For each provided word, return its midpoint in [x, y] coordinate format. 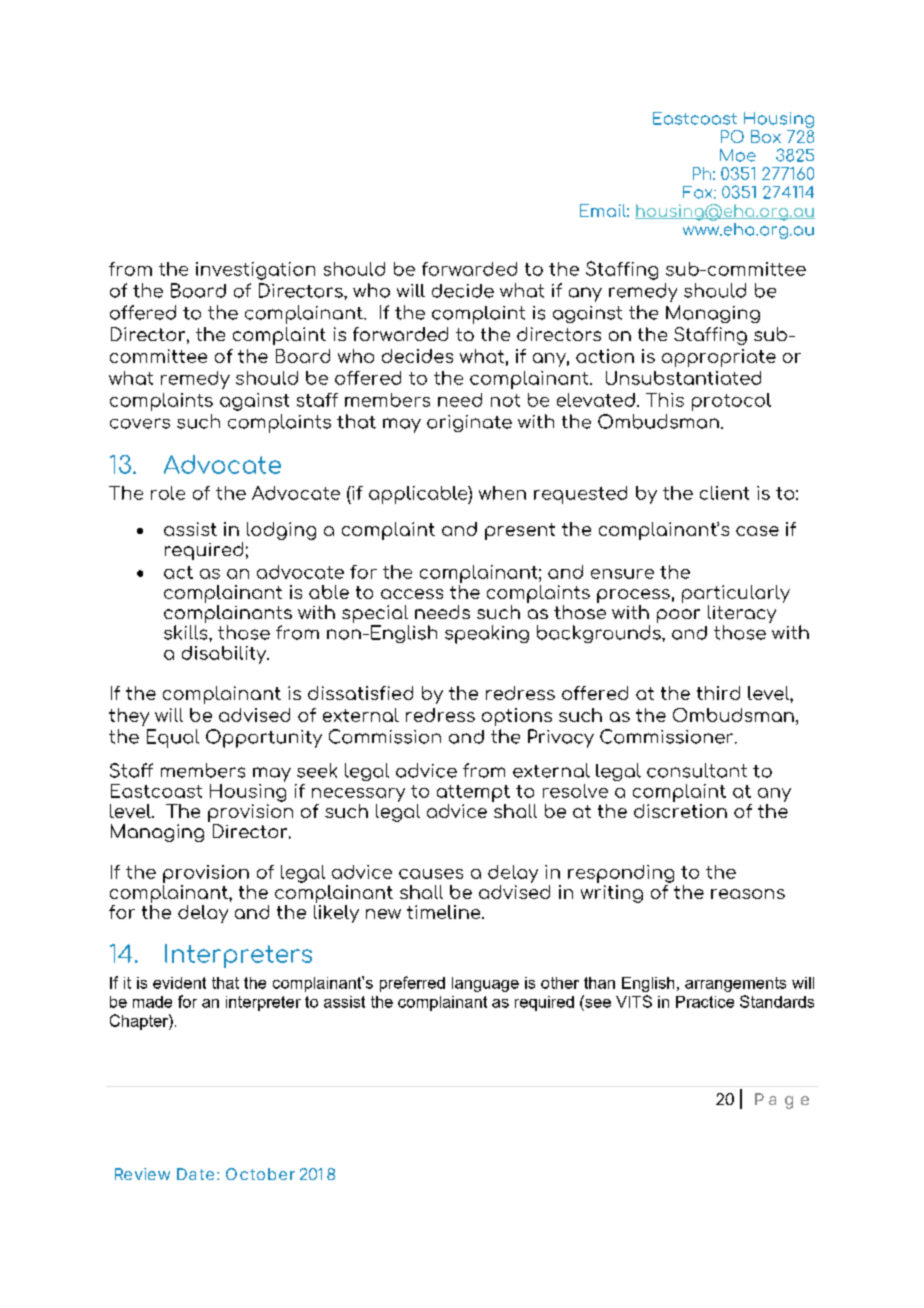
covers [140, 423]
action [605, 356]
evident [179, 983]
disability [225, 655]
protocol [731, 402]
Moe [738, 155]
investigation [255, 271]
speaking [487, 634]
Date [195, 1174]
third [718, 693]
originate [469, 423]
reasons [748, 894]
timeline [445, 912]
